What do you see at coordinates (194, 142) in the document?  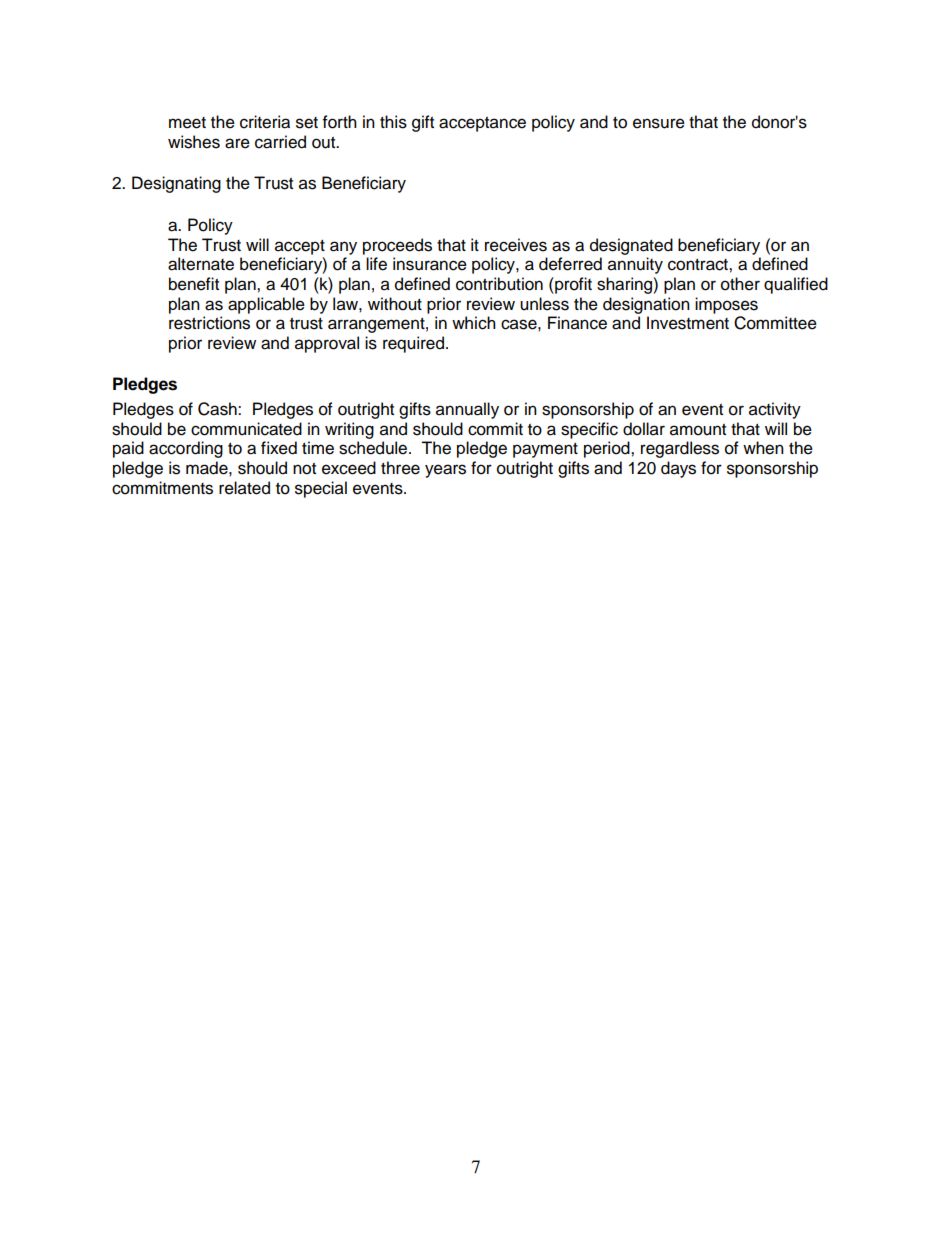 I see `wishes` at bounding box center [194, 142].
